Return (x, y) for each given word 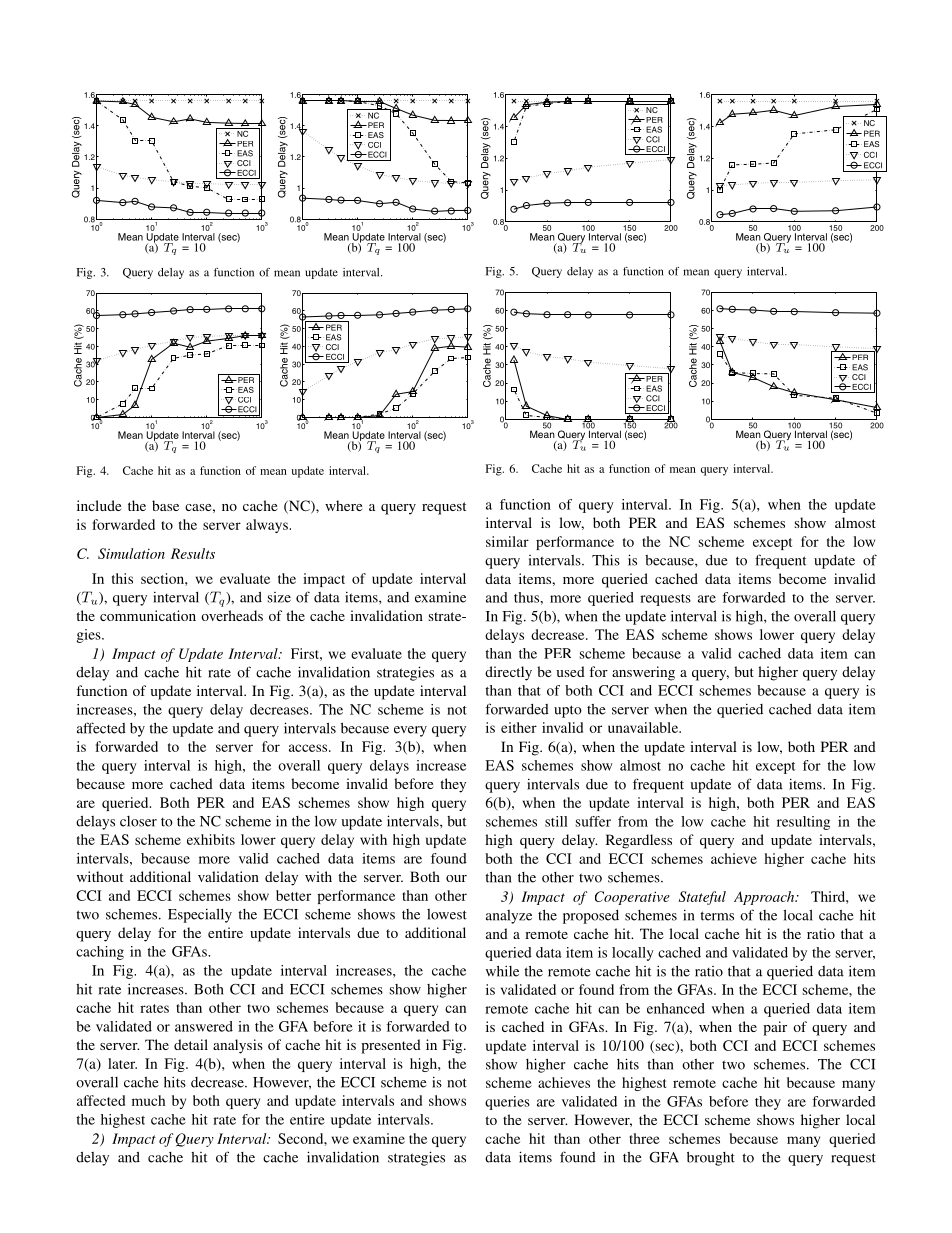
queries (507, 1103)
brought (711, 1158)
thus (527, 597)
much (148, 1100)
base (165, 505)
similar (507, 541)
